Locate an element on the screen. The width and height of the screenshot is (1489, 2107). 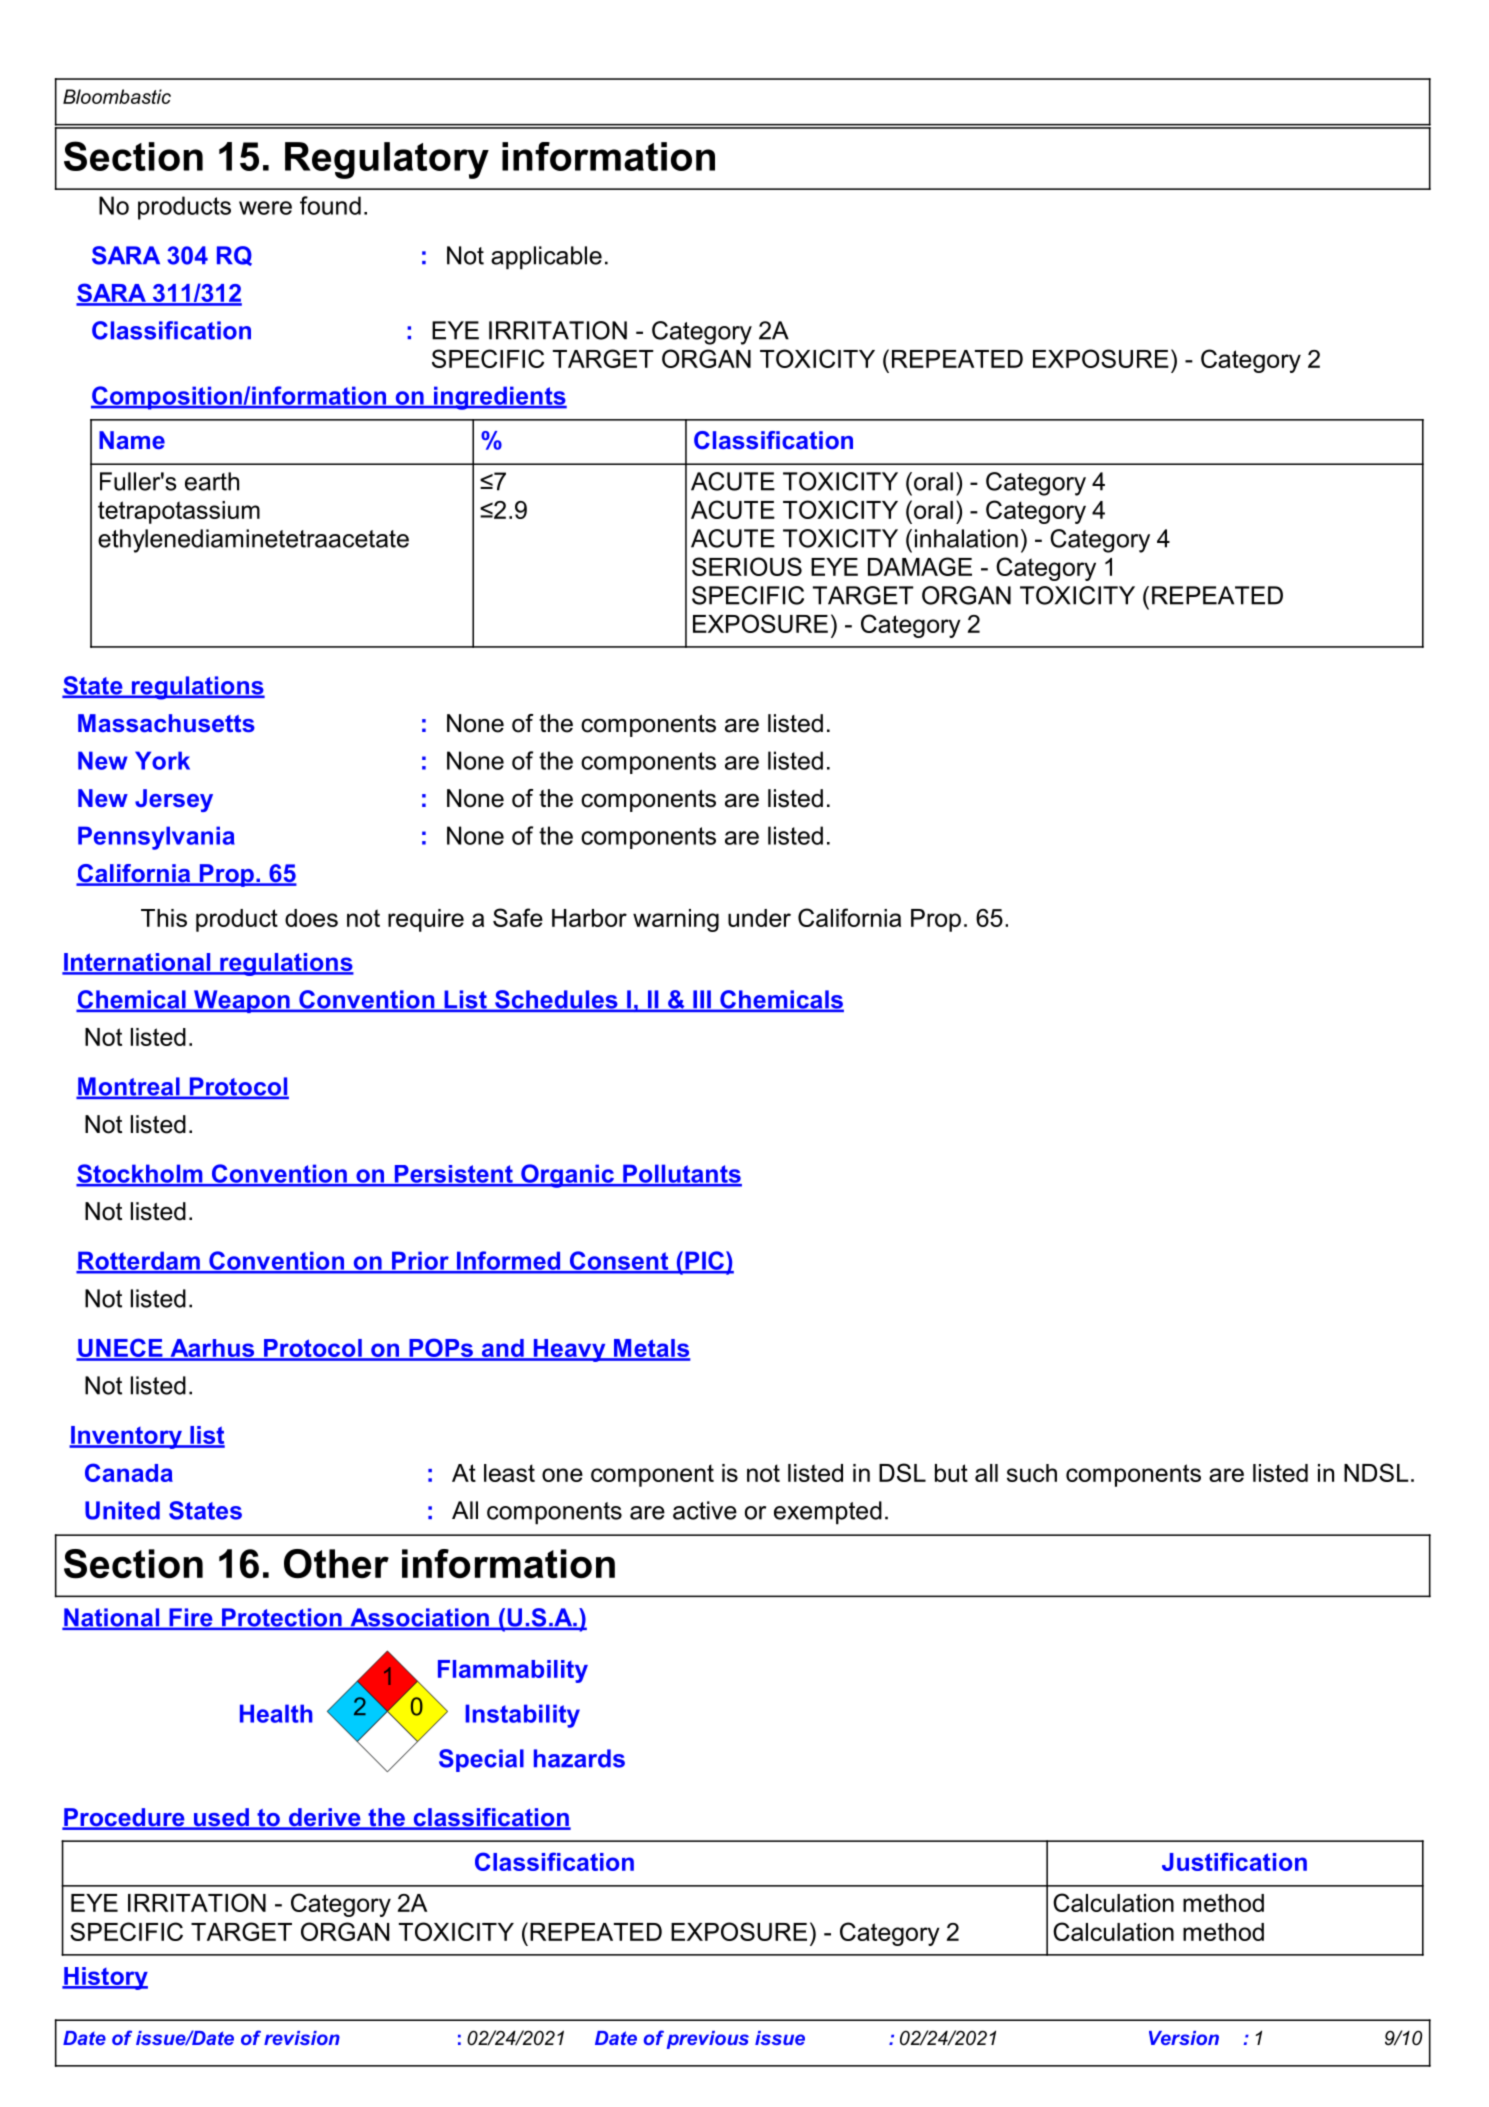
earth is located at coordinates (212, 481).
